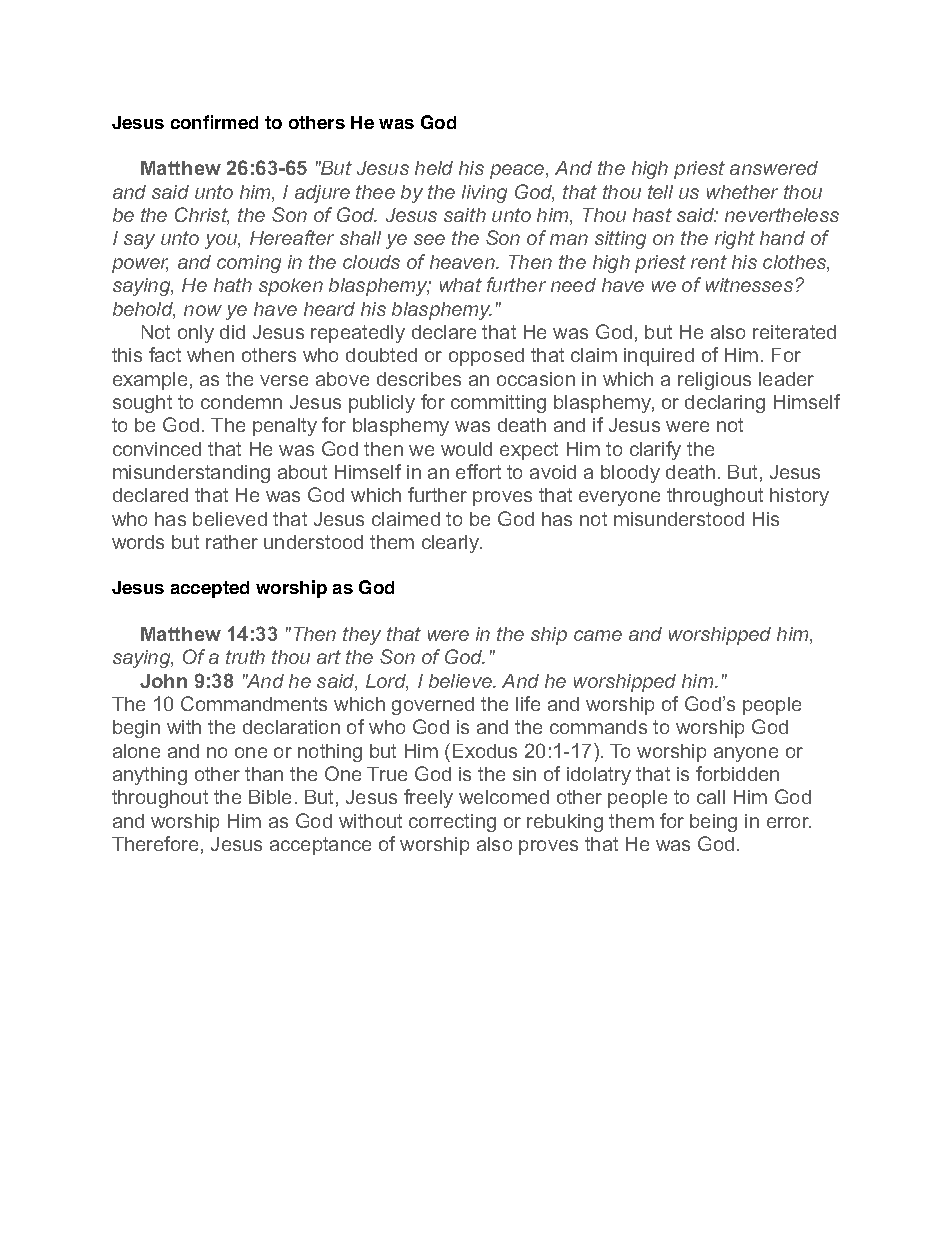 This screenshot has height=1233, width=952. What do you see at coordinates (434, 168) in the screenshot?
I see `held` at bounding box center [434, 168].
